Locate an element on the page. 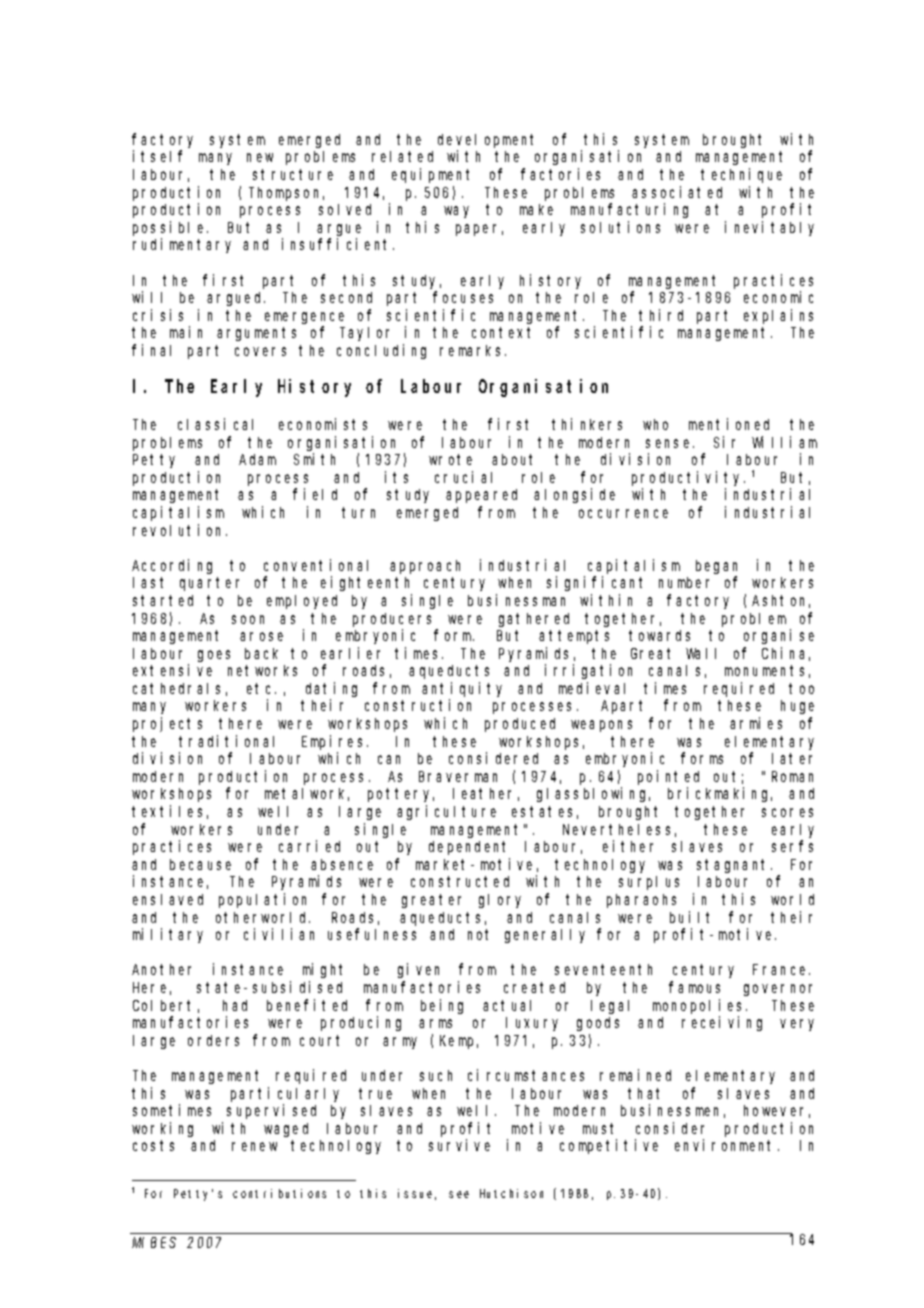 The height and width of the document is (1308, 924). revolution is located at coordinates (180, 530).
